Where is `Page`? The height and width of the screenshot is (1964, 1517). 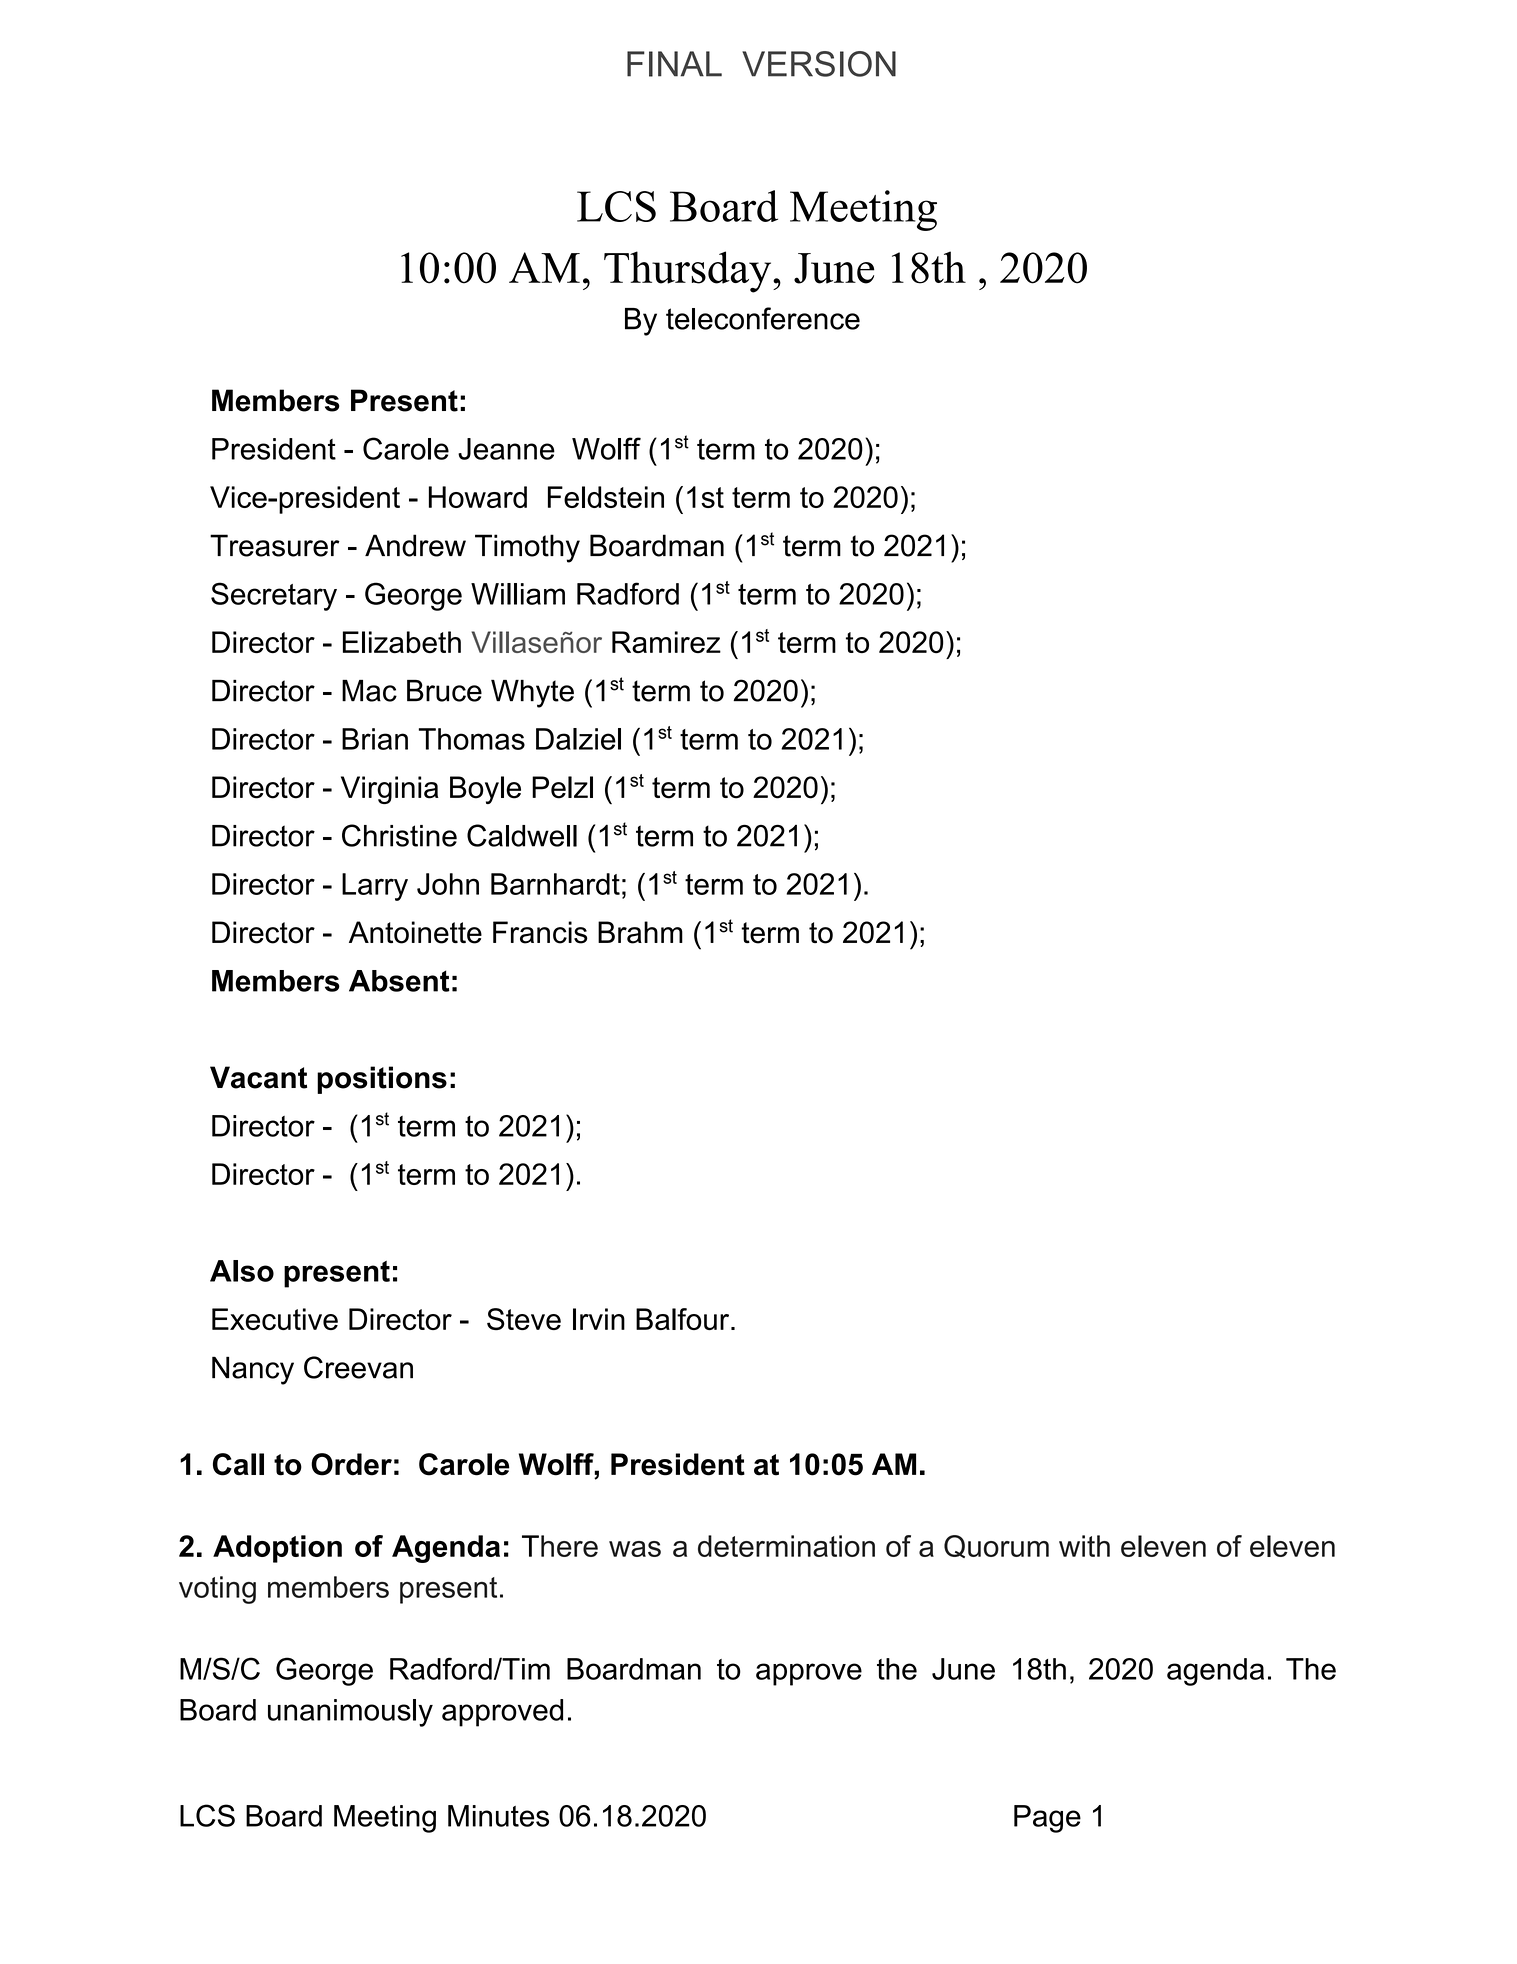 Page is located at coordinates (1047, 1819).
